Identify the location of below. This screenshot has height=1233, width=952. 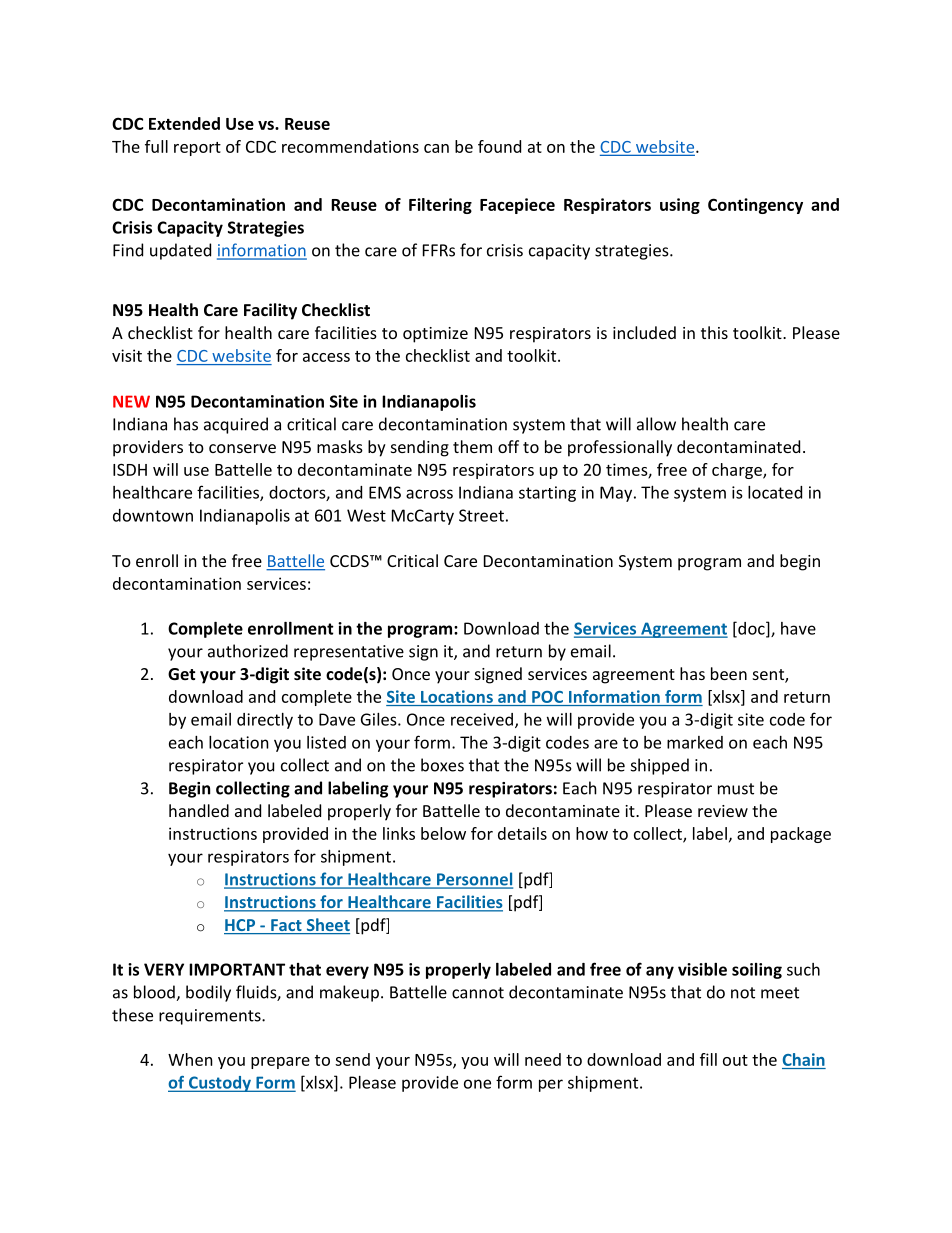
(443, 833).
